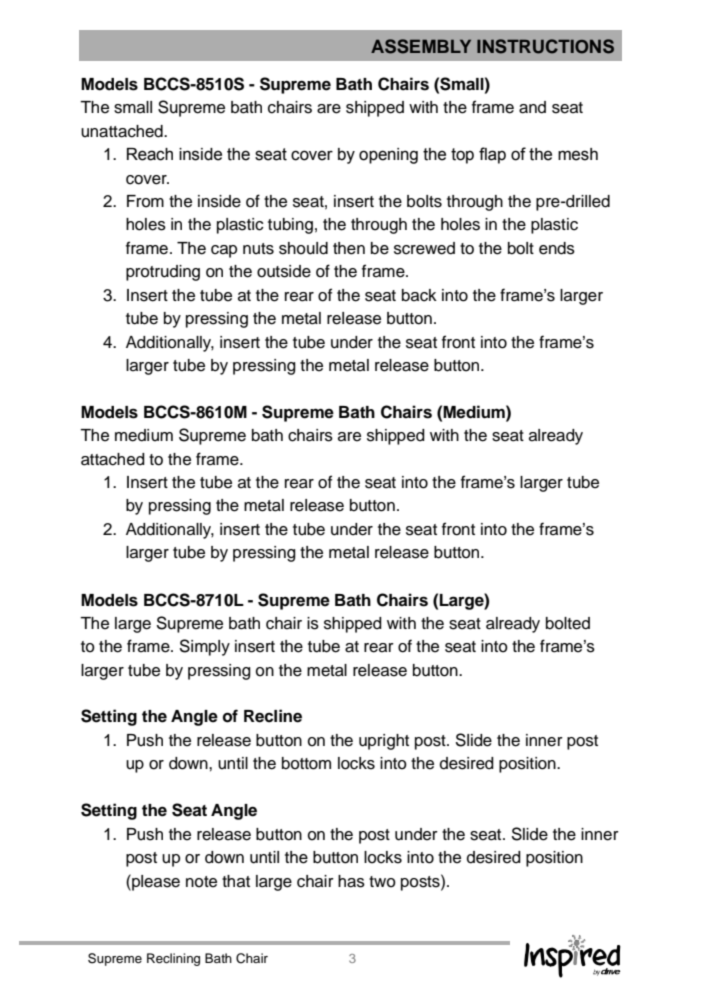 This screenshot has height=996, width=703. I want to click on bottom, so click(306, 763).
